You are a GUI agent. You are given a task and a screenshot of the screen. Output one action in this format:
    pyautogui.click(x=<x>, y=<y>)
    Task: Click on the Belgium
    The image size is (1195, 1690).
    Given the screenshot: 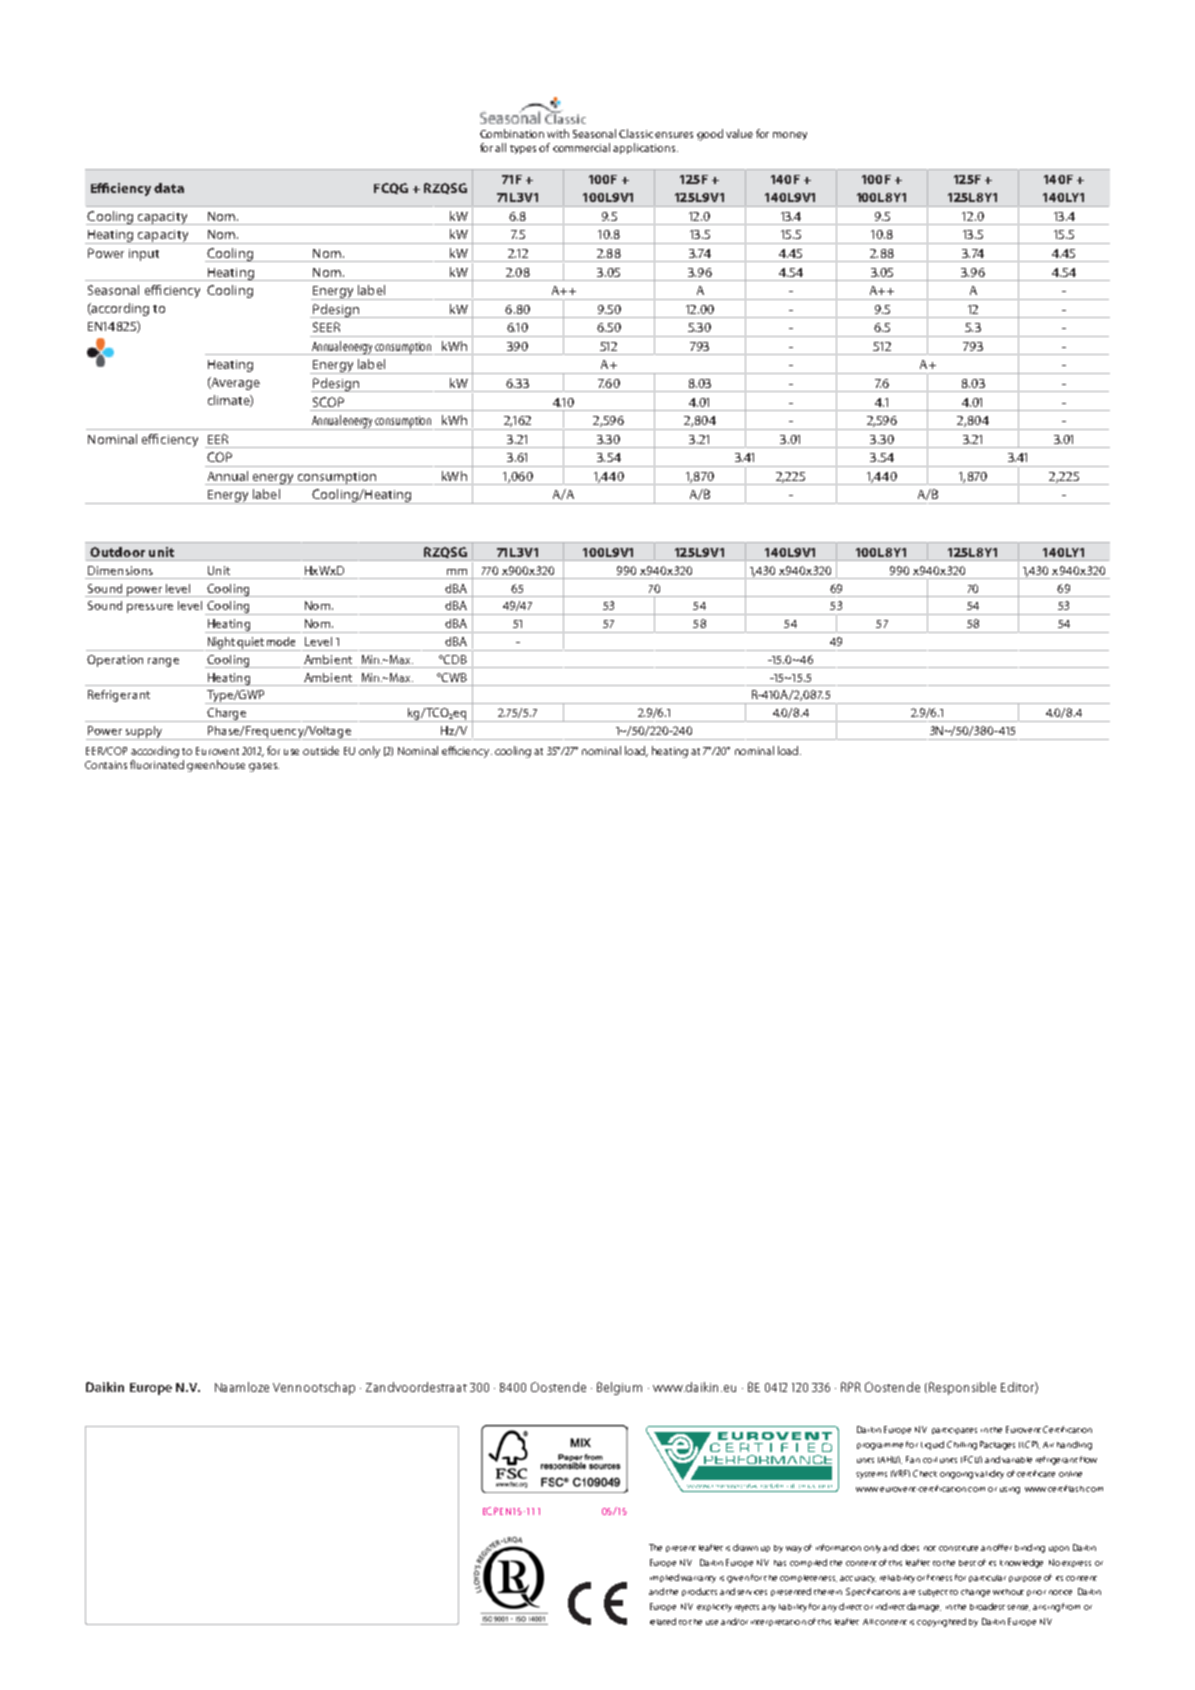 What is the action you would take?
    pyautogui.click(x=619, y=1388)
